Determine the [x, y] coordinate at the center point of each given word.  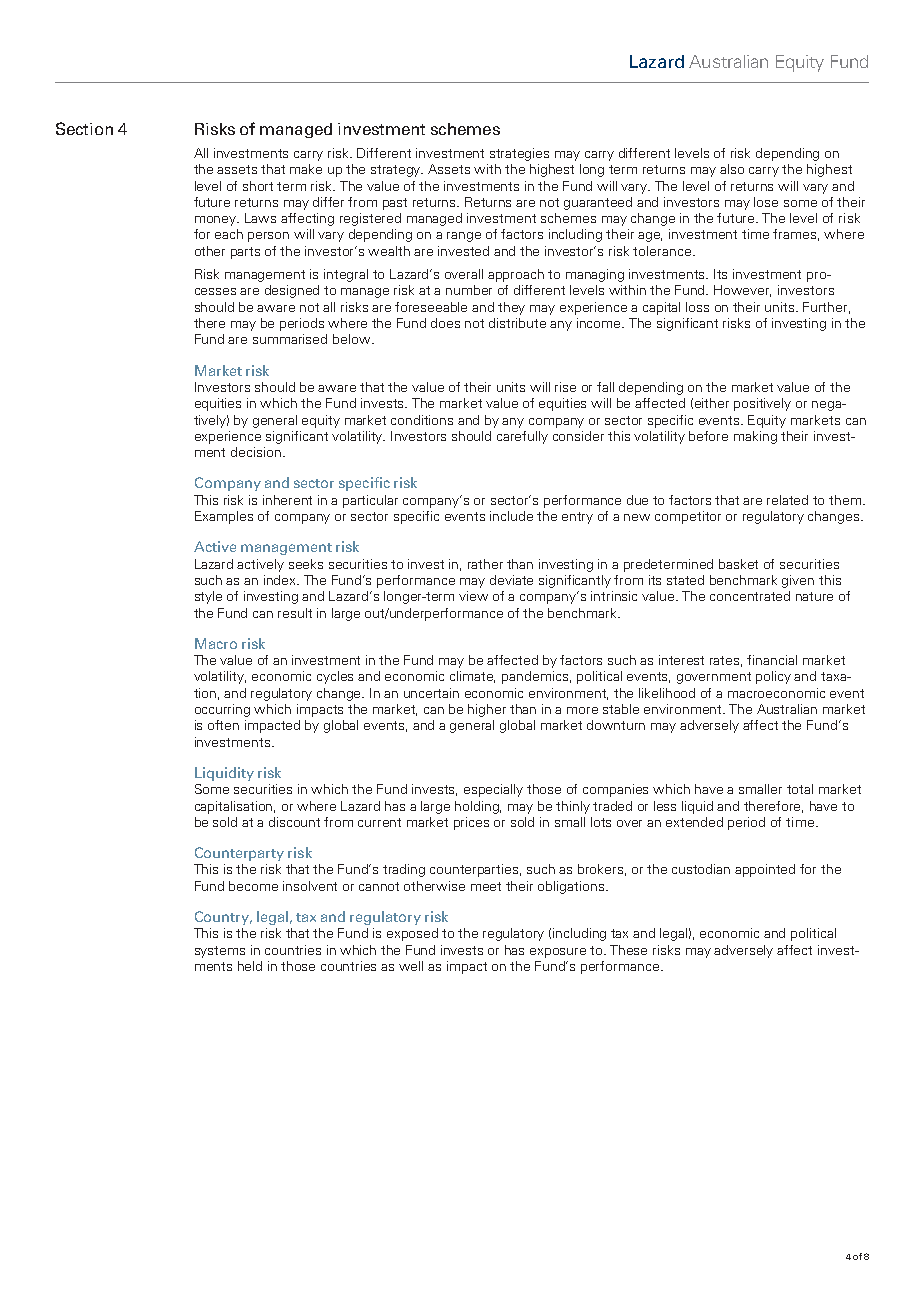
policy [773, 677]
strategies [519, 154]
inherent [287, 500]
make [306, 169]
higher [487, 710]
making [755, 437]
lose [766, 202]
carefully [522, 437]
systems [220, 952]
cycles [335, 677]
